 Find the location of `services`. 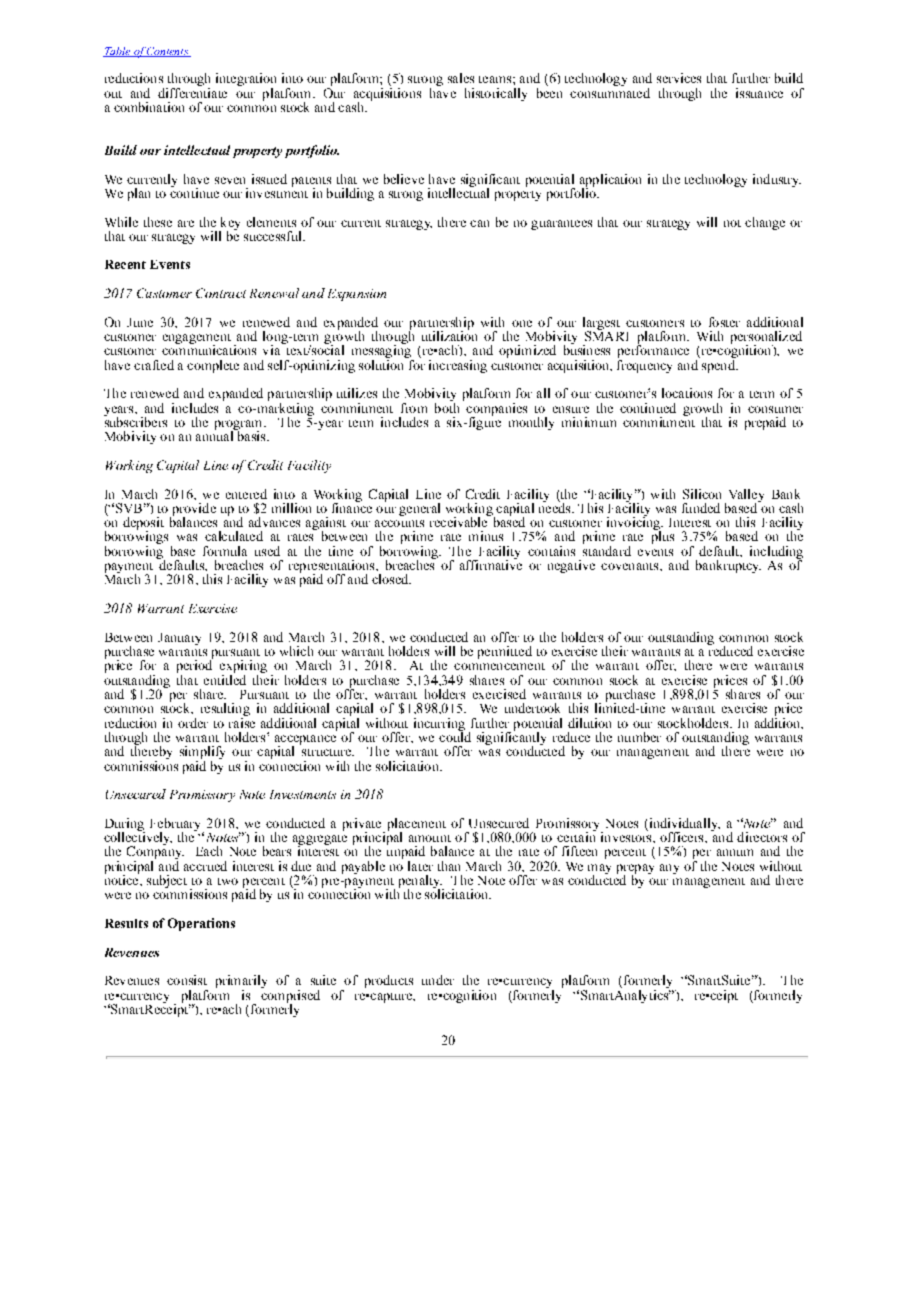

services is located at coordinates (679, 78).
